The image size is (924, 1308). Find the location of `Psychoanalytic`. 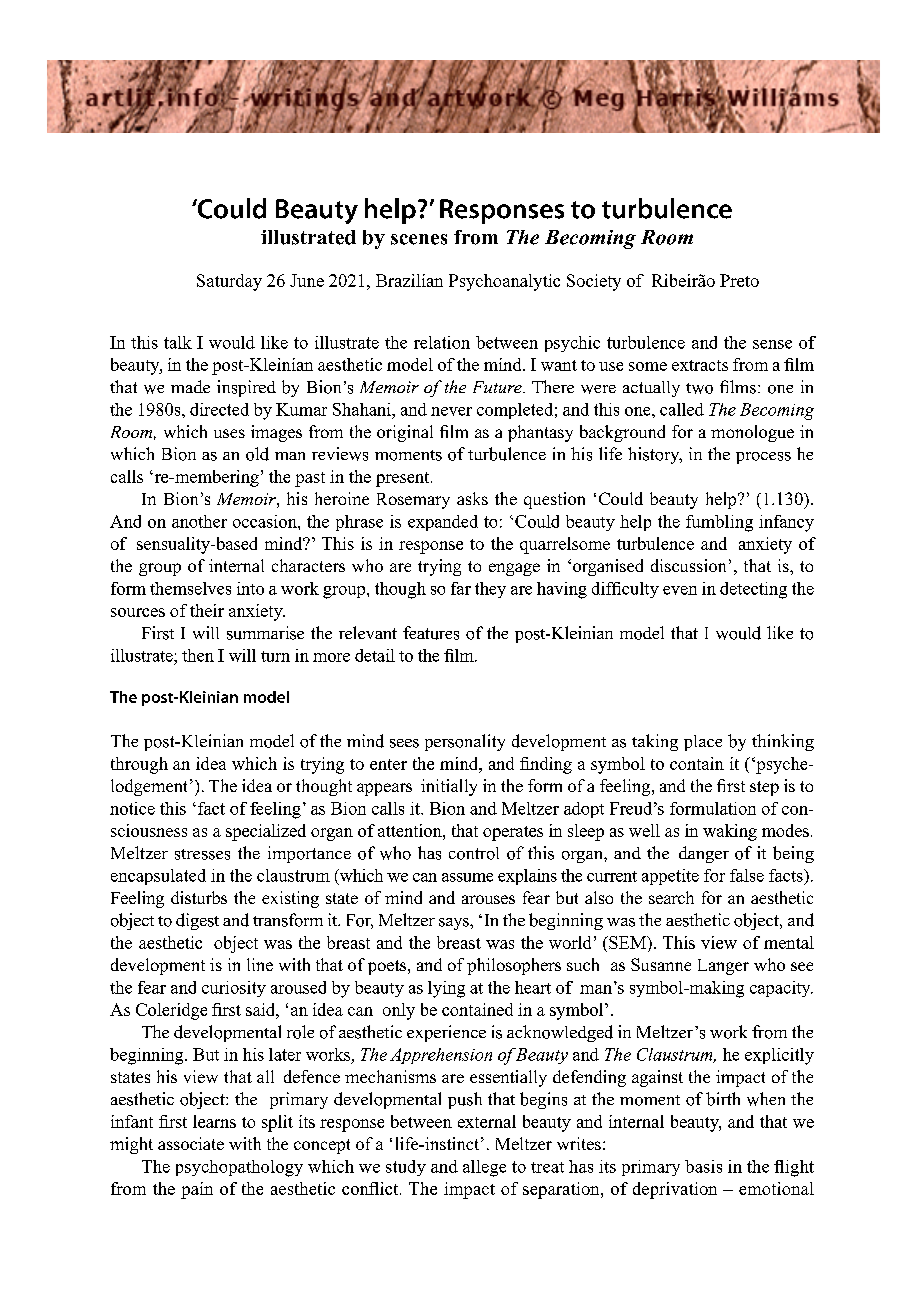

Psychoanalytic is located at coordinates (504, 282).
